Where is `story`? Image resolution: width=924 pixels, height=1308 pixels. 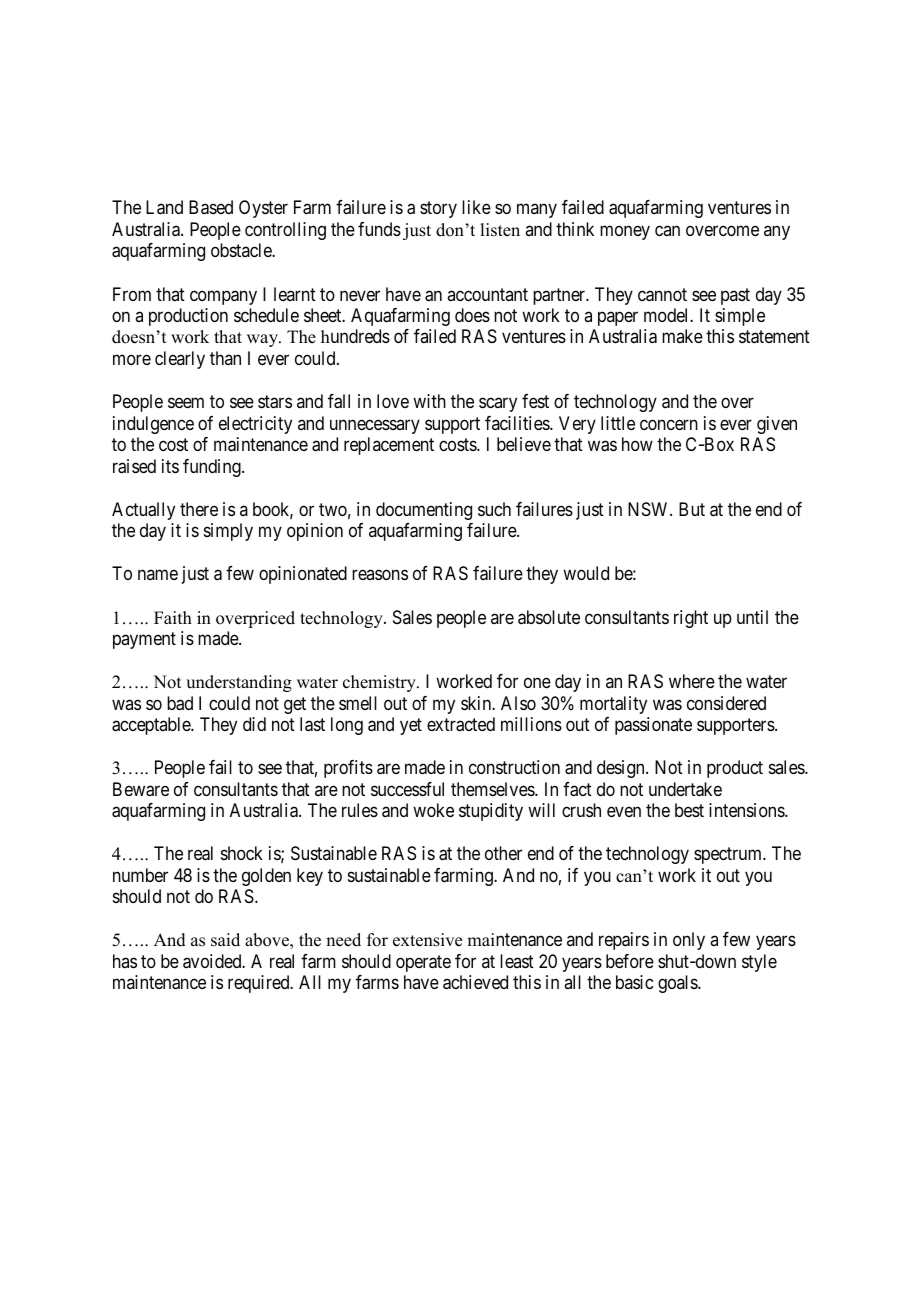 story is located at coordinates (438, 210).
